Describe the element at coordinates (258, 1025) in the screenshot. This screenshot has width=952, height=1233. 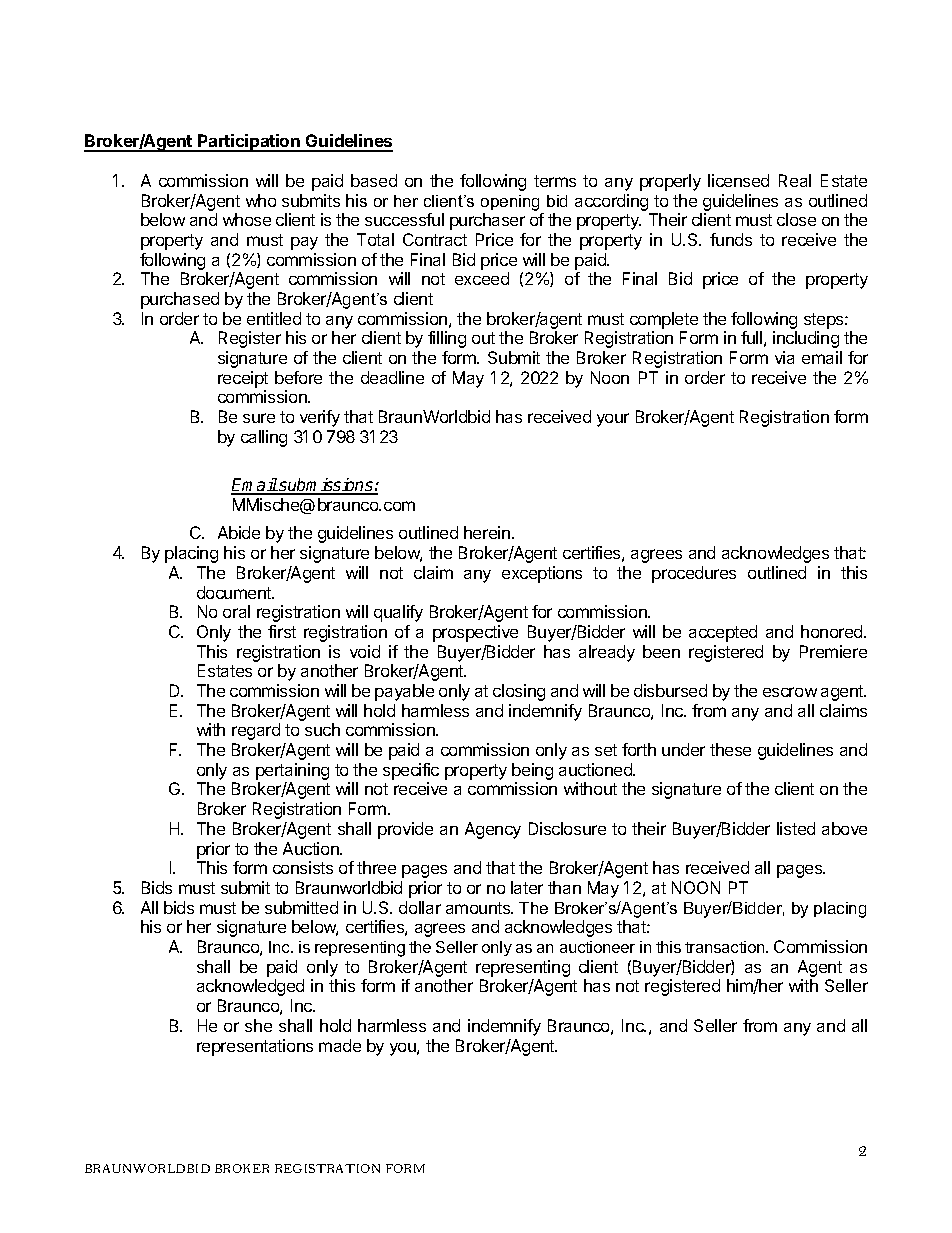
I see `she` at that location.
